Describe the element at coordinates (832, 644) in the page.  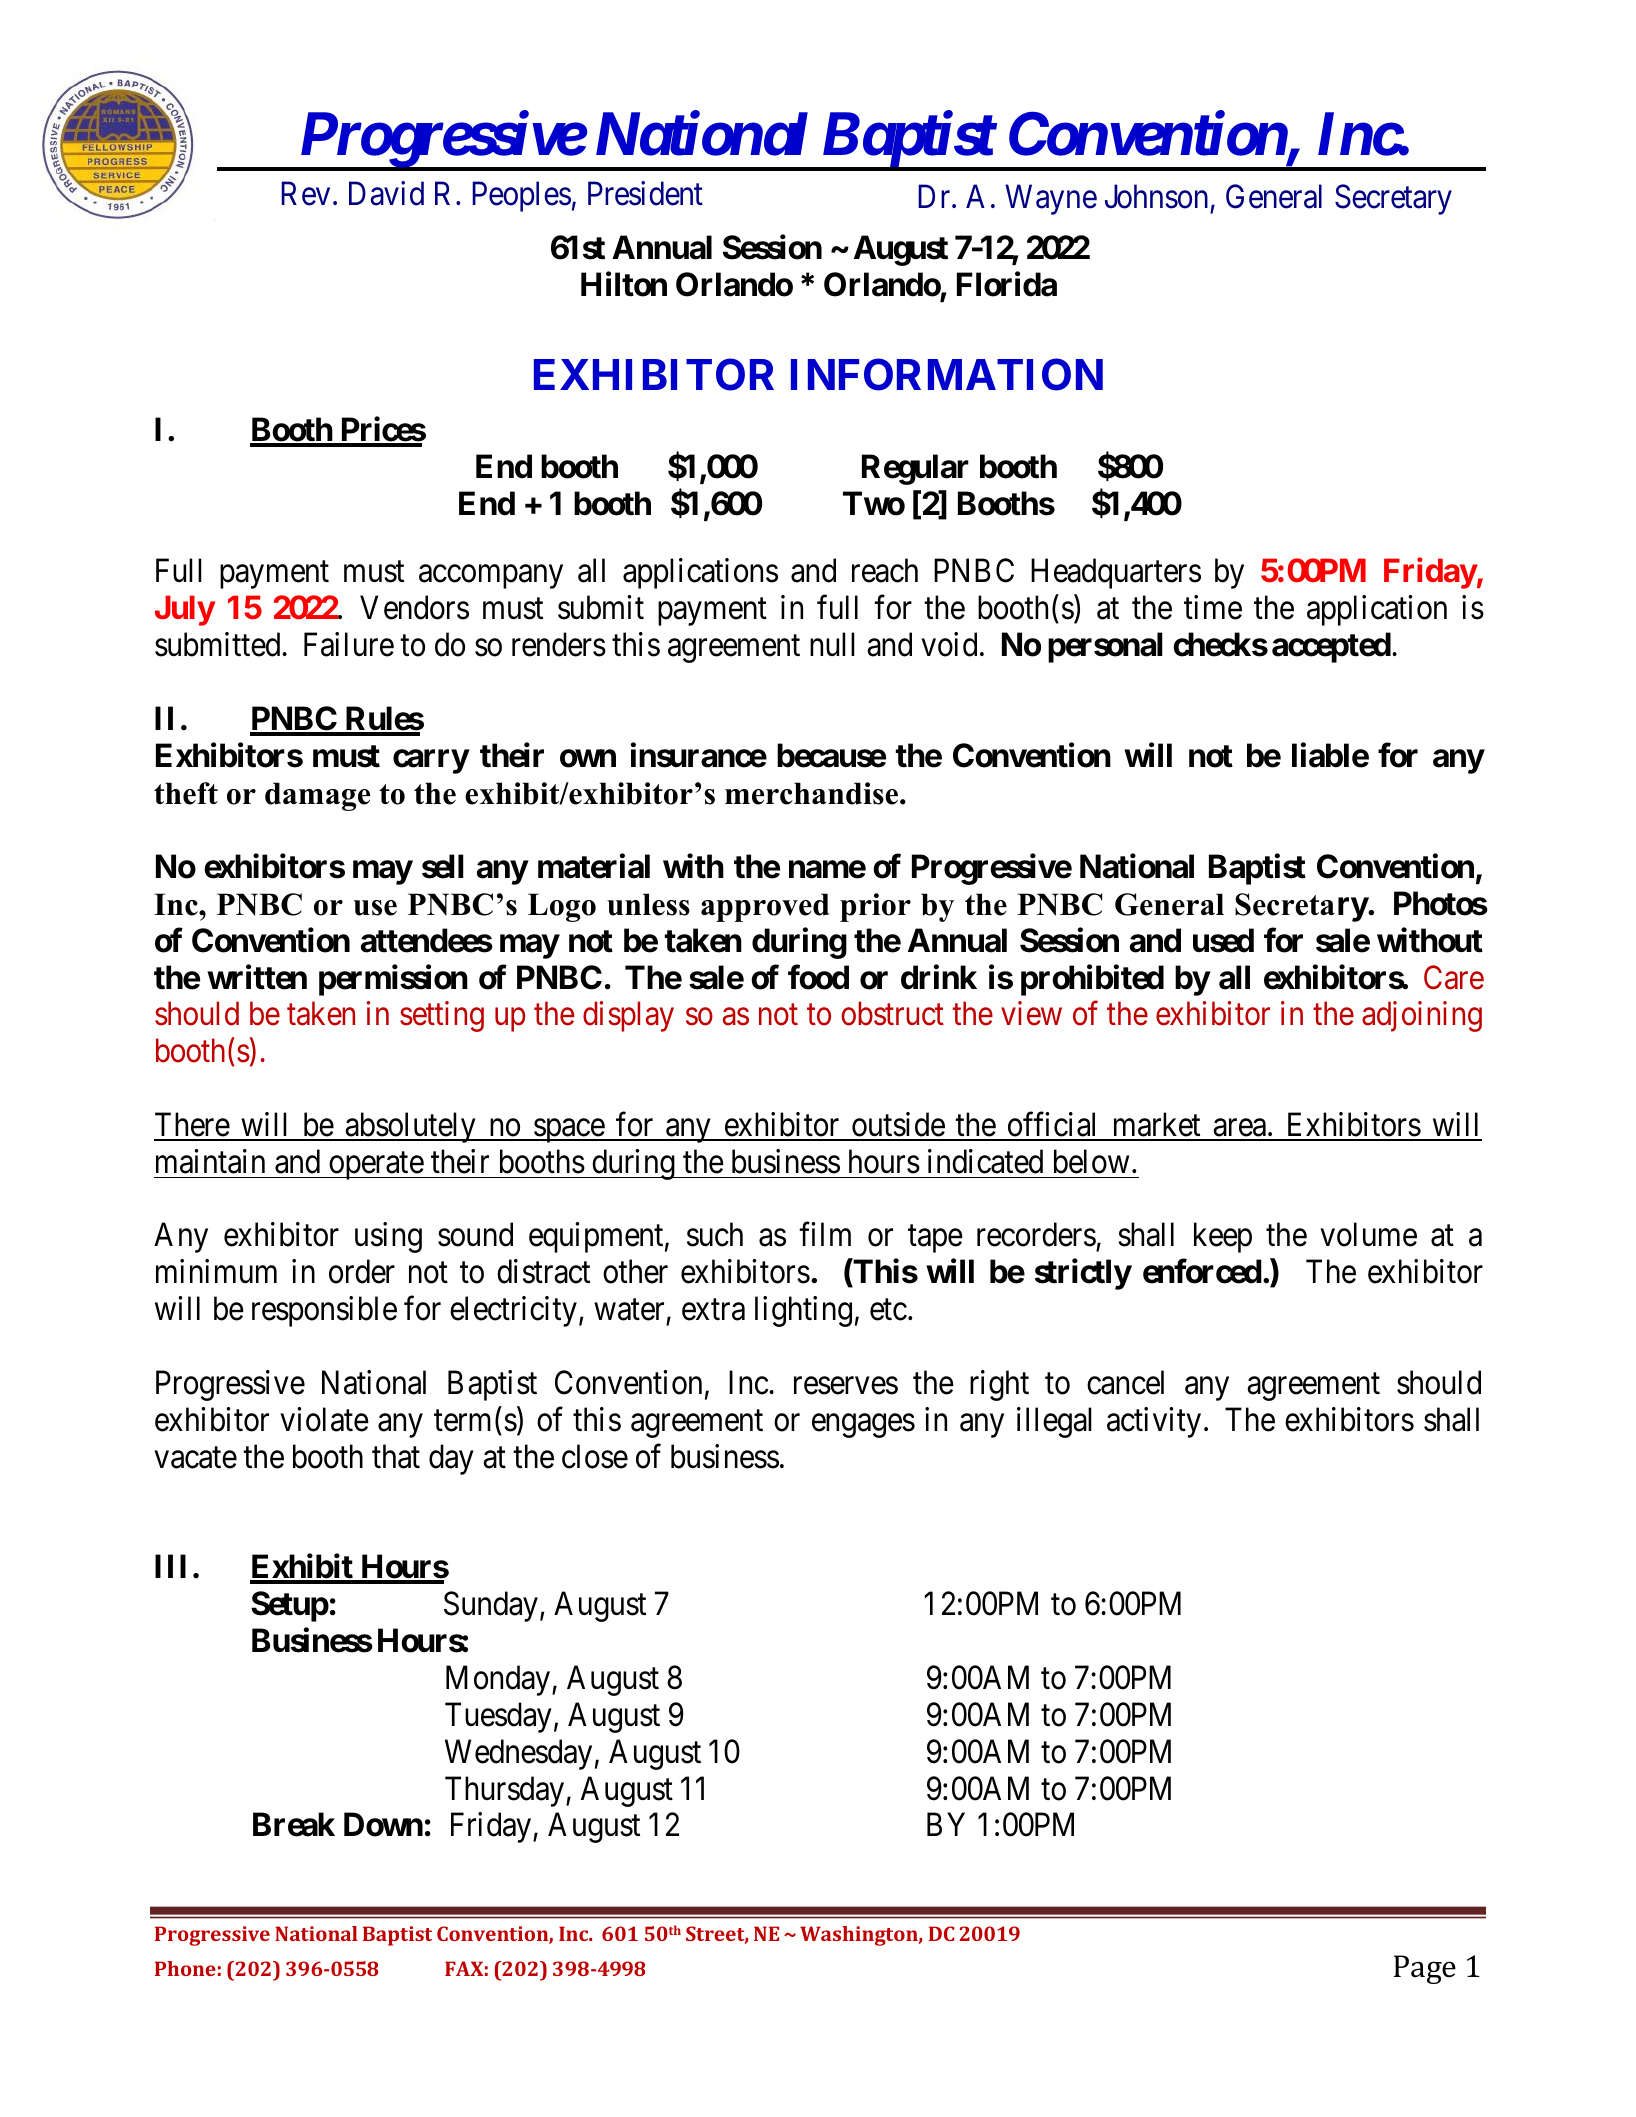
I see `null` at that location.
